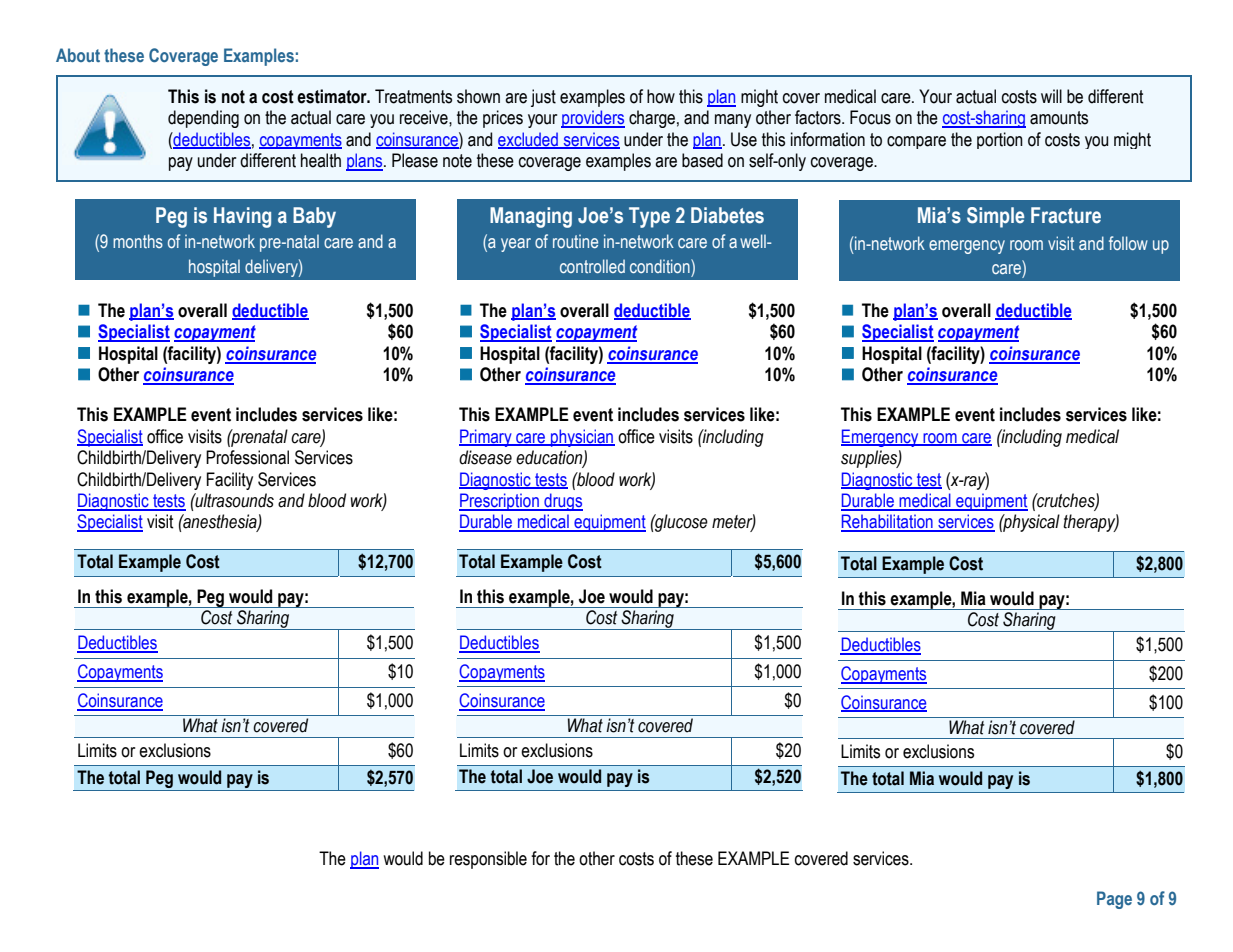  What do you see at coordinates (888, 522) in the document?
I see `Rehabilitation` at bounding box center [888, 522].
